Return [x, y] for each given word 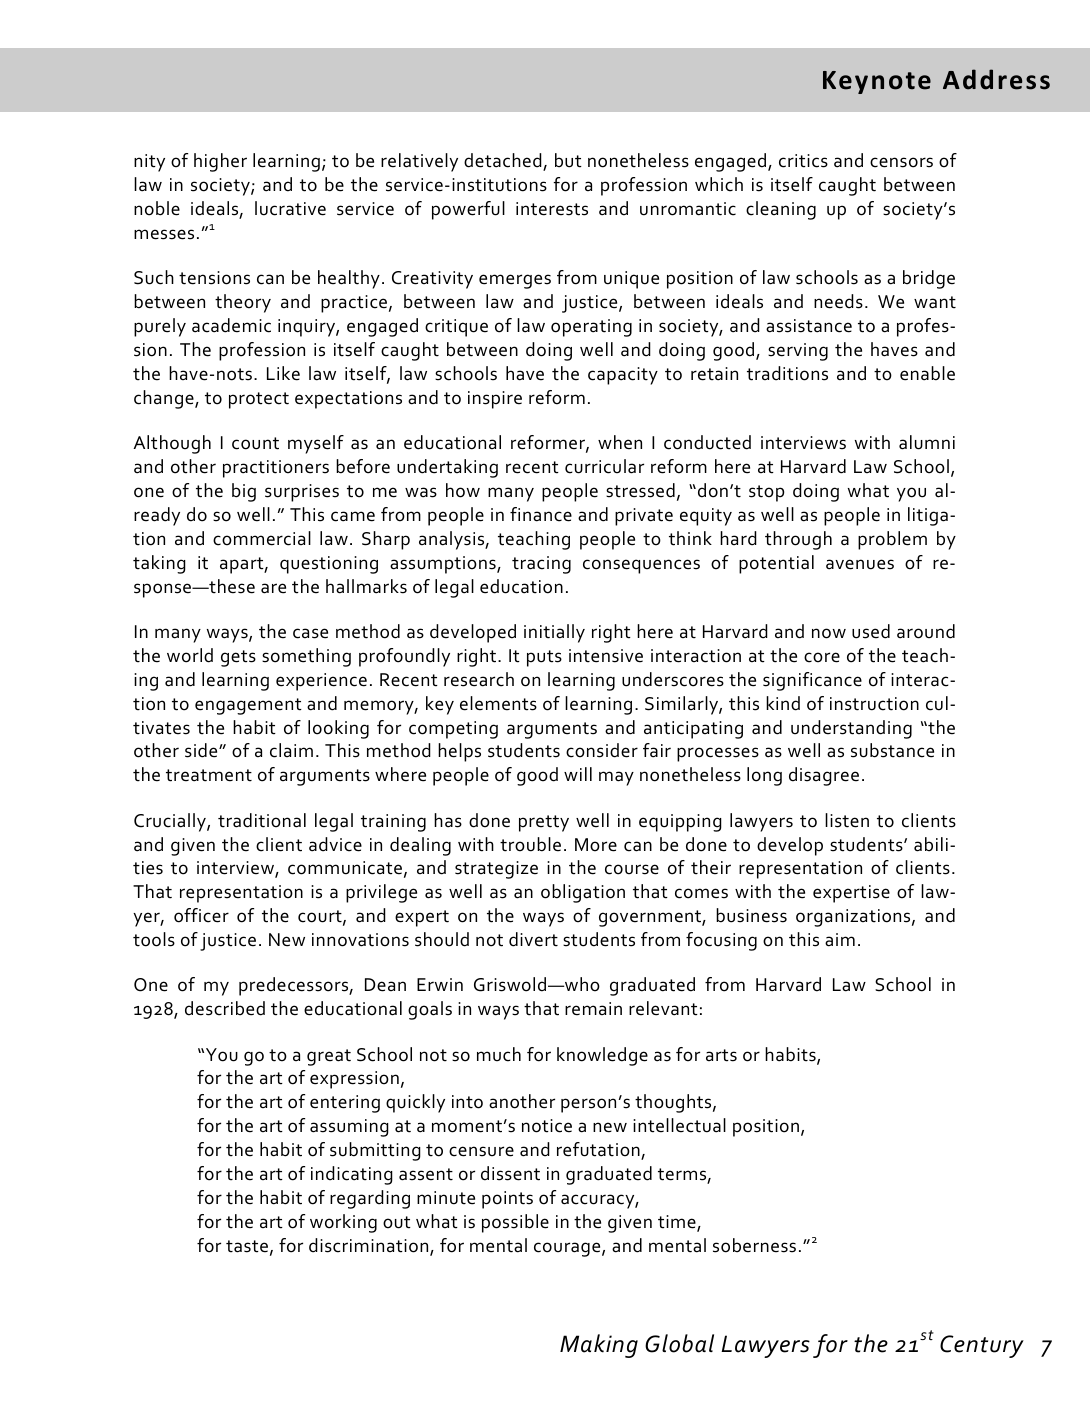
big [244, 492]
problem [892, 540]
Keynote [877, 82]
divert [533, 939]
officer [201, 915]
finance [541, 514]
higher [220, 162]
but [568, 160]
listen [847, 820]
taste [247, 1246]
